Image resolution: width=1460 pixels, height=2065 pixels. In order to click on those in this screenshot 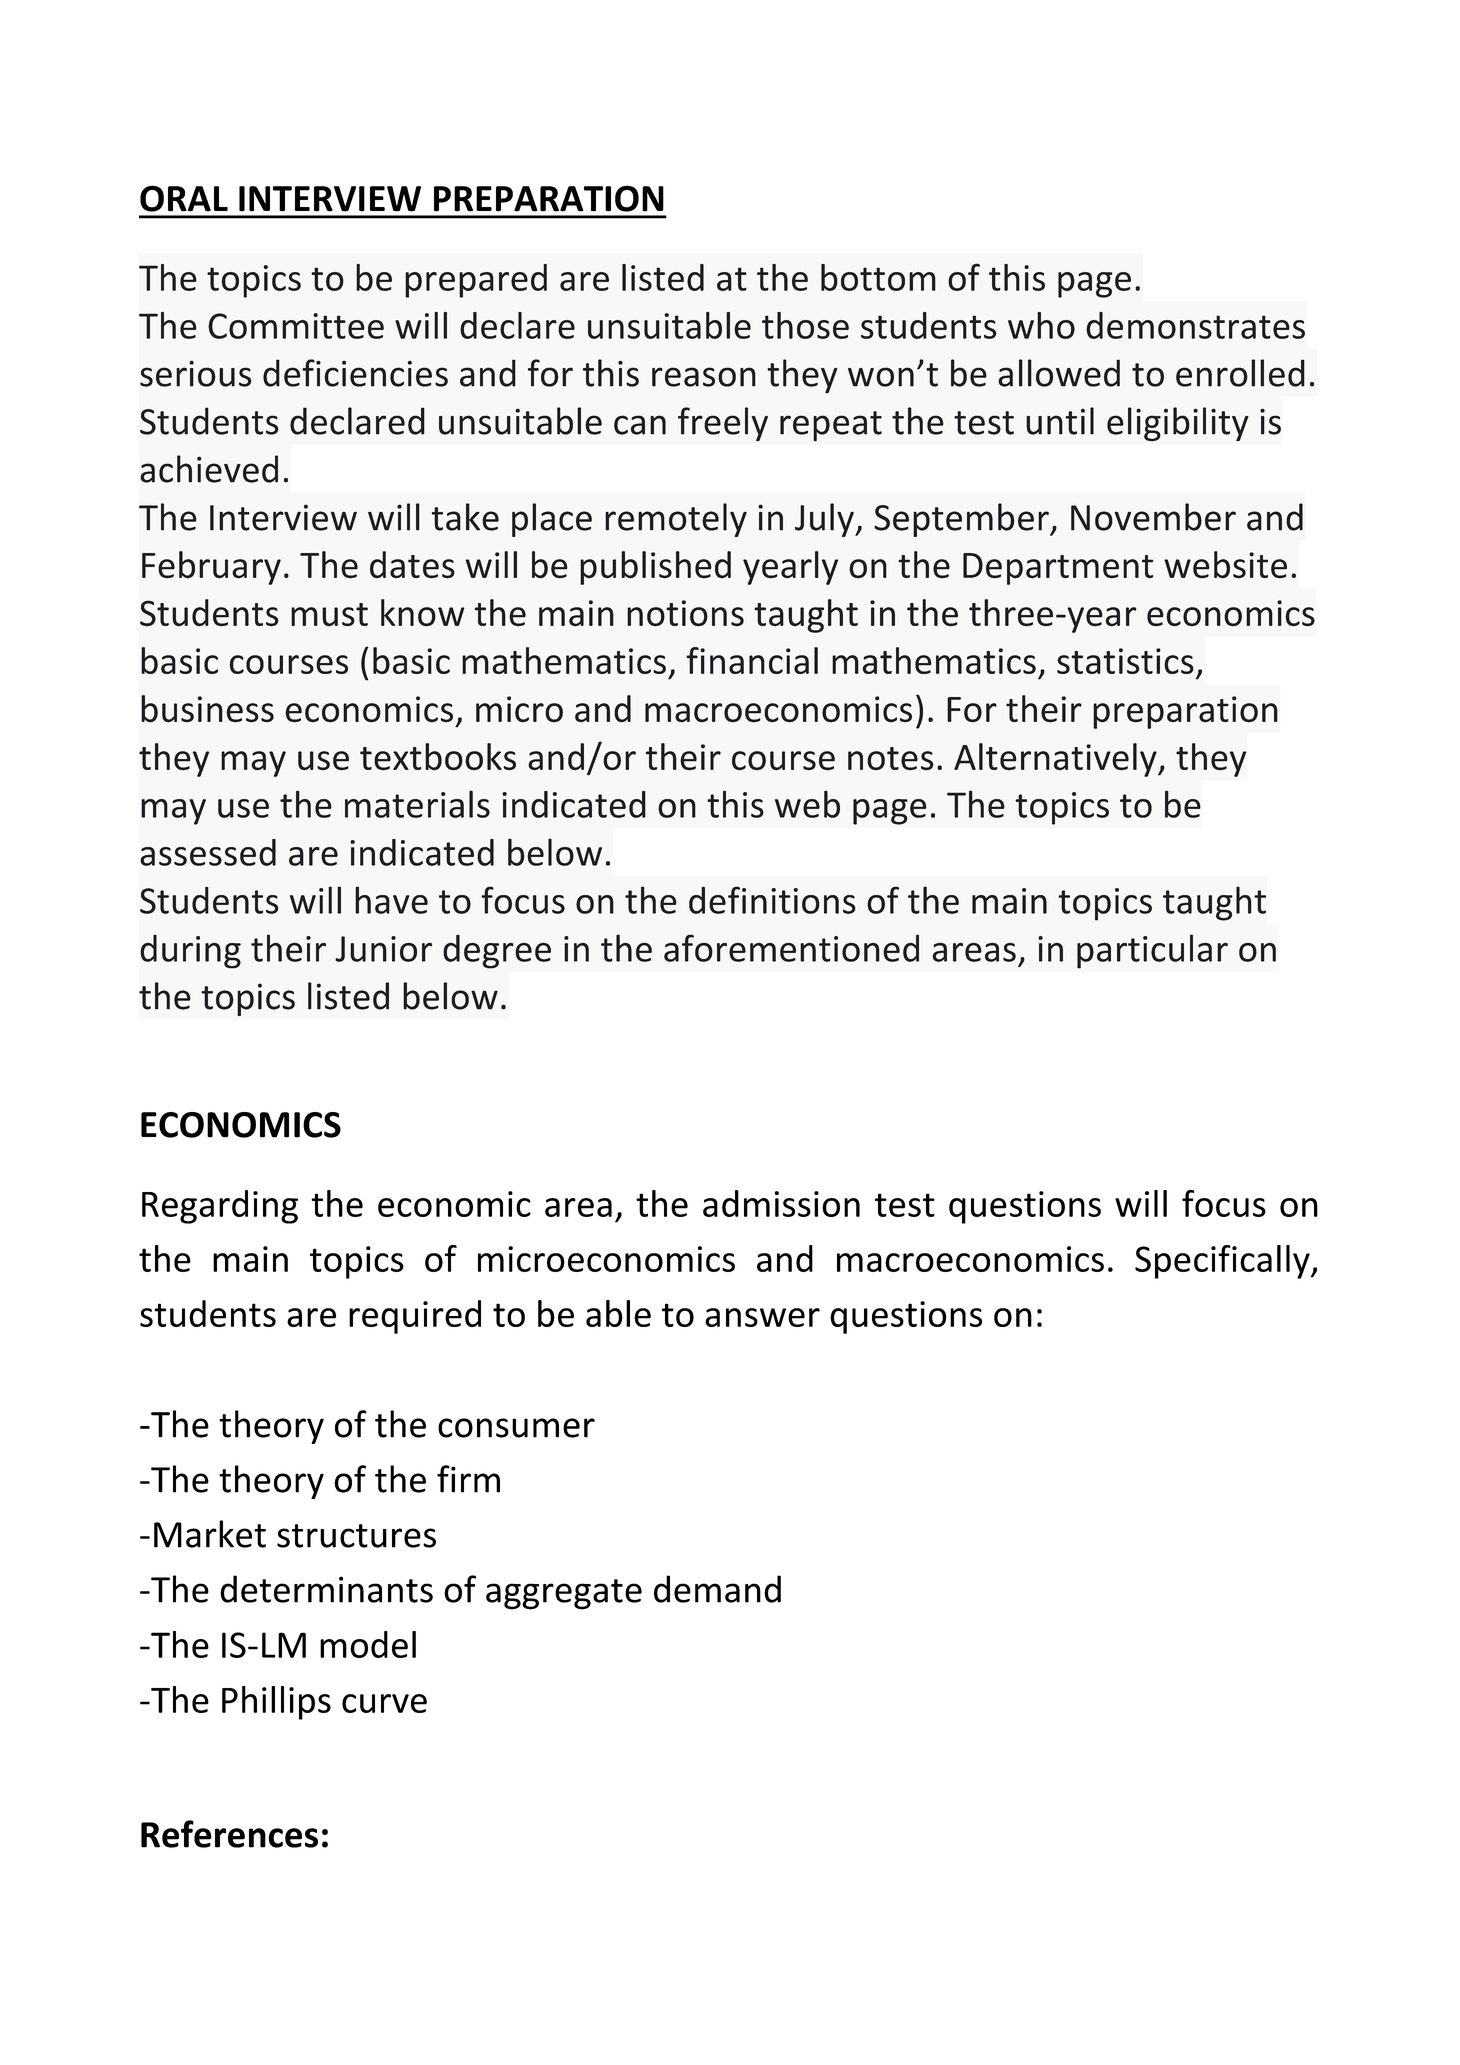, I will do `click(805, 325)`.
